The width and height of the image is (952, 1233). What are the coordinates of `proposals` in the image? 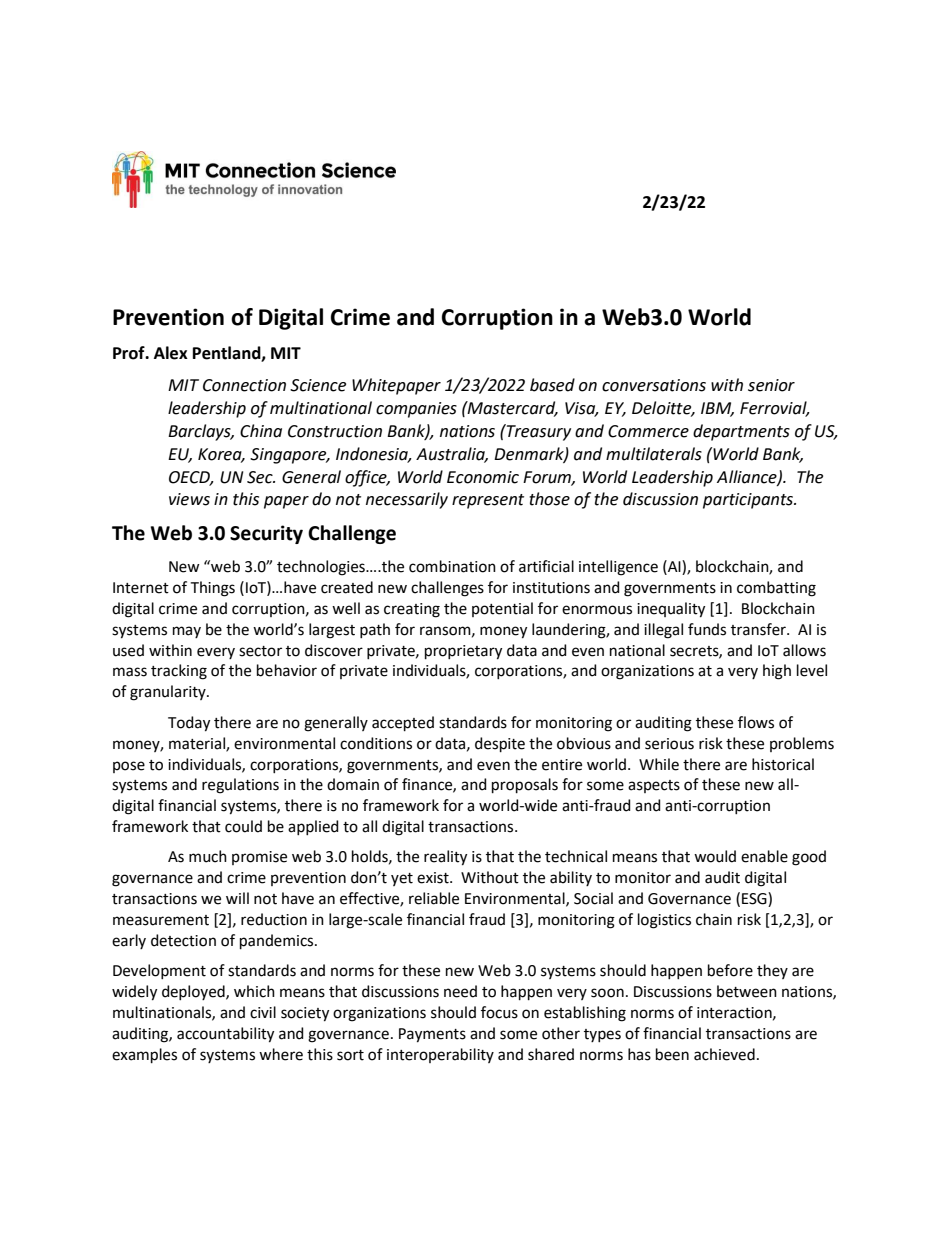 It's located at (525, 785).
